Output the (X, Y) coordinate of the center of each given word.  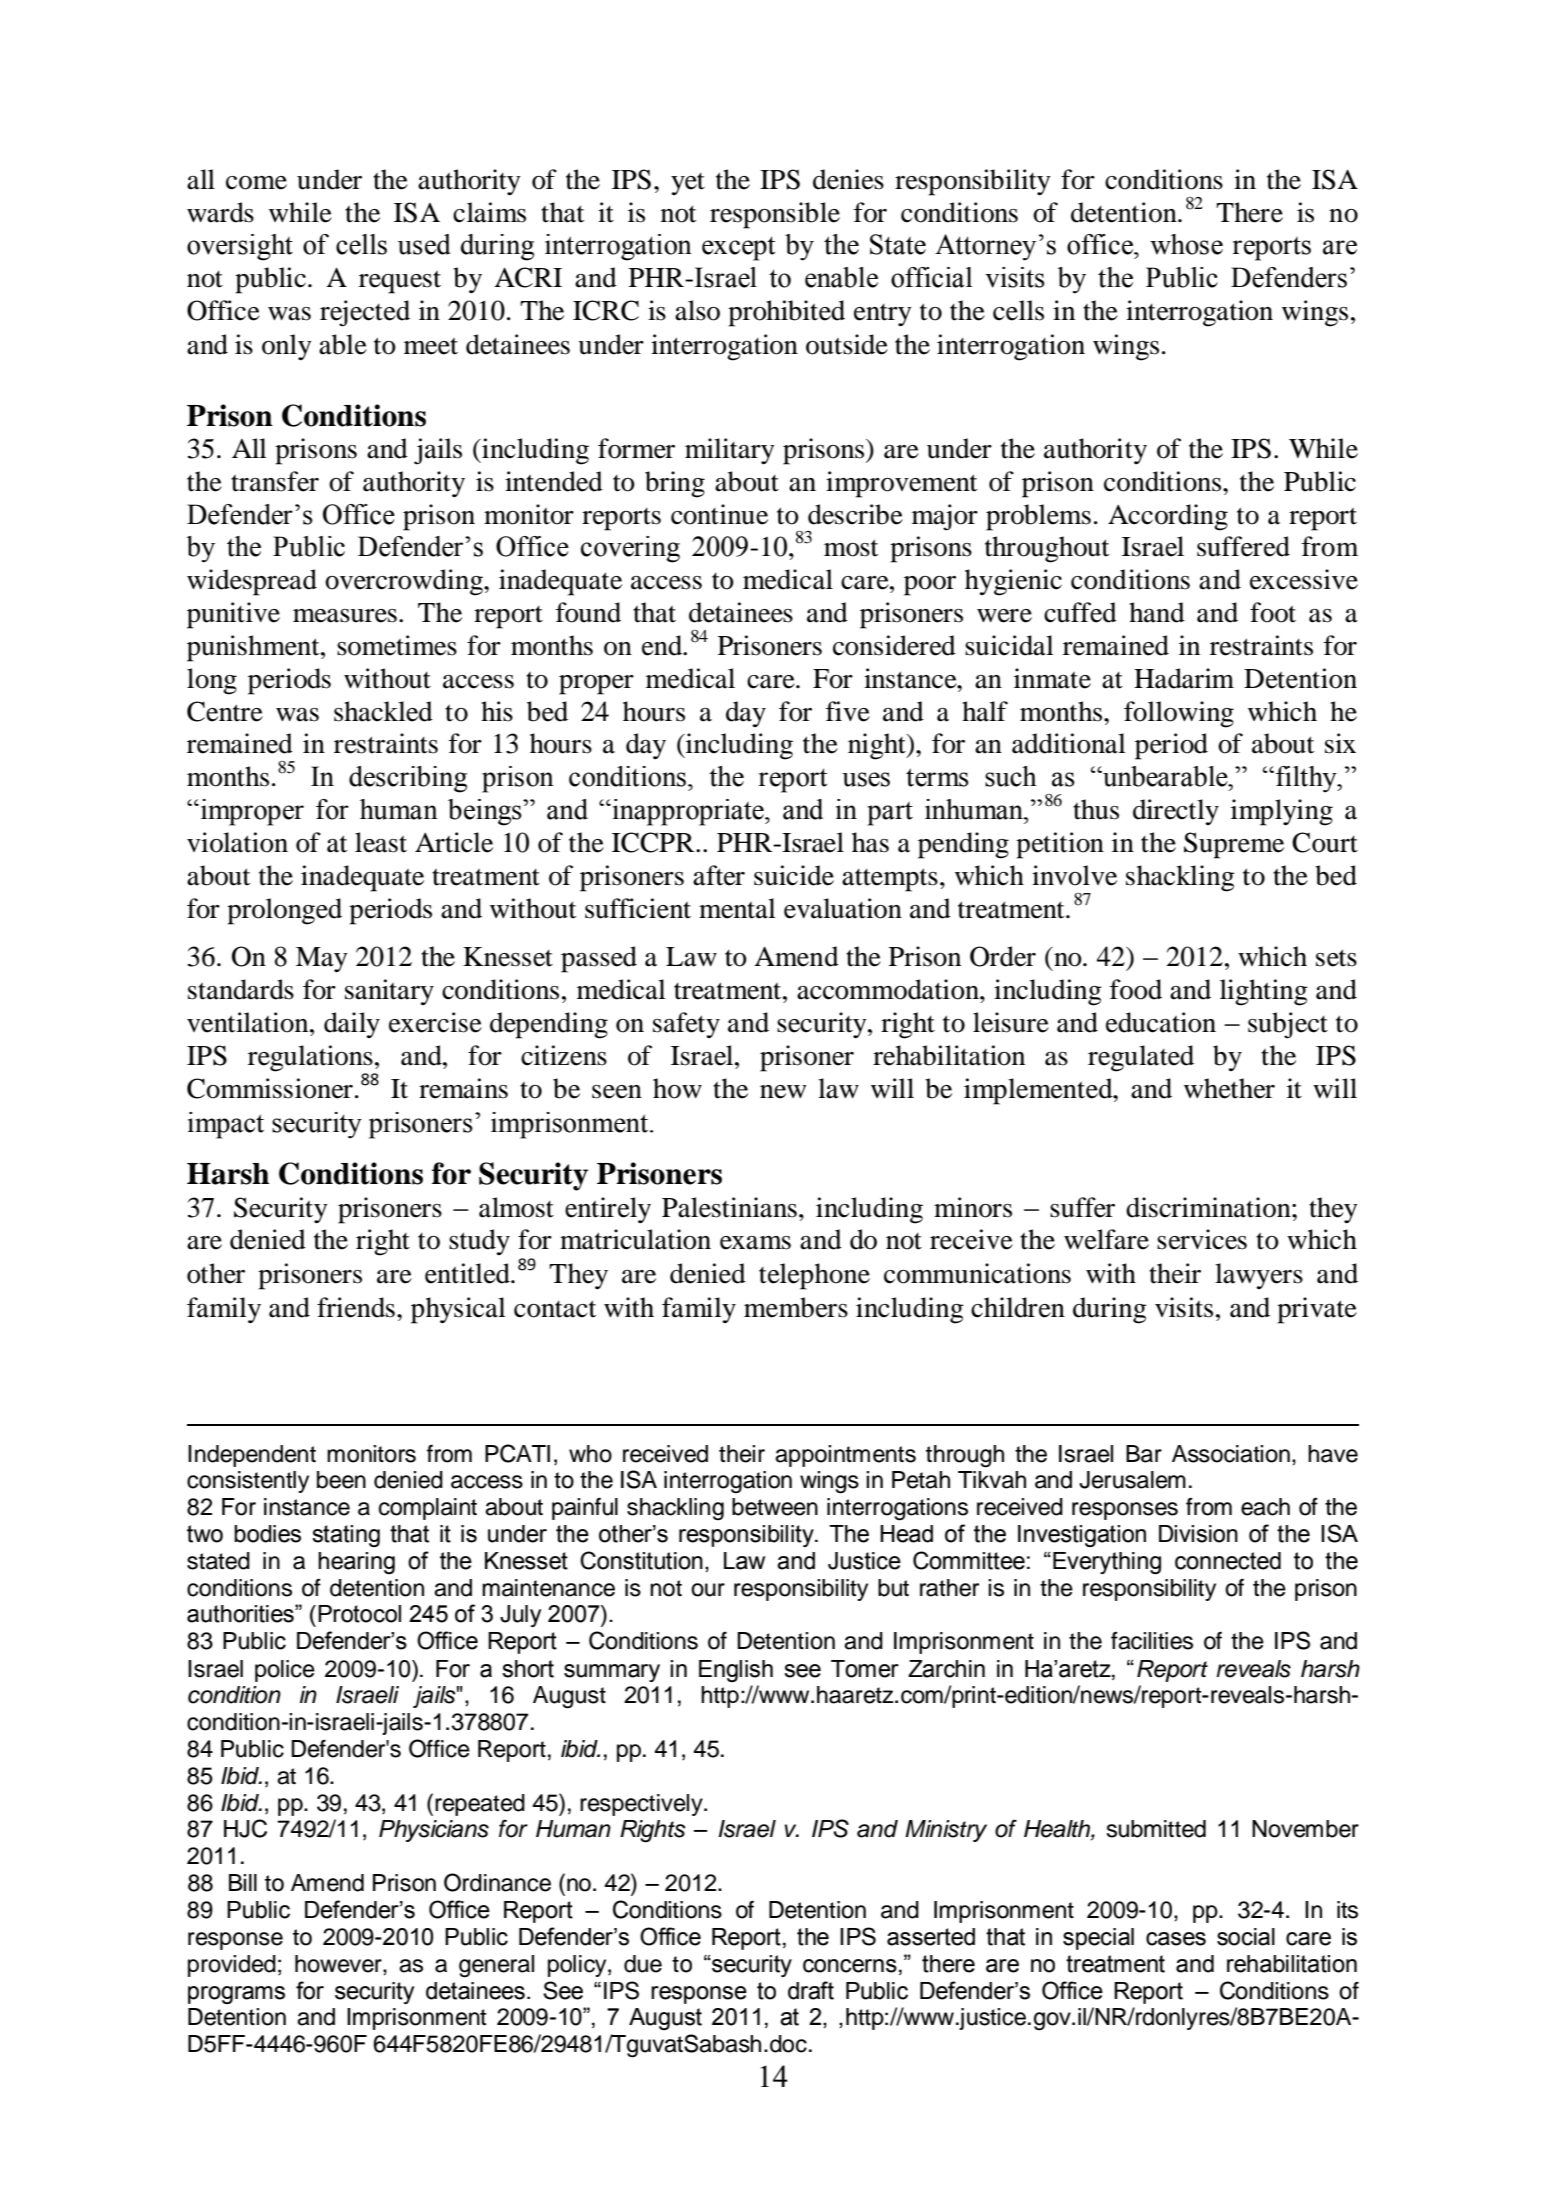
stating (346, 1536)
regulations (310, 1058)
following (1179, 714)
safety (686, 1025)
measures (345, 616)
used (424, 244)
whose (1186, 244)
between (775, 1507)
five (848, 711)
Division (1198, 1534)
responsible (775, 215)
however (339, 1964)
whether (1229, 1088)
